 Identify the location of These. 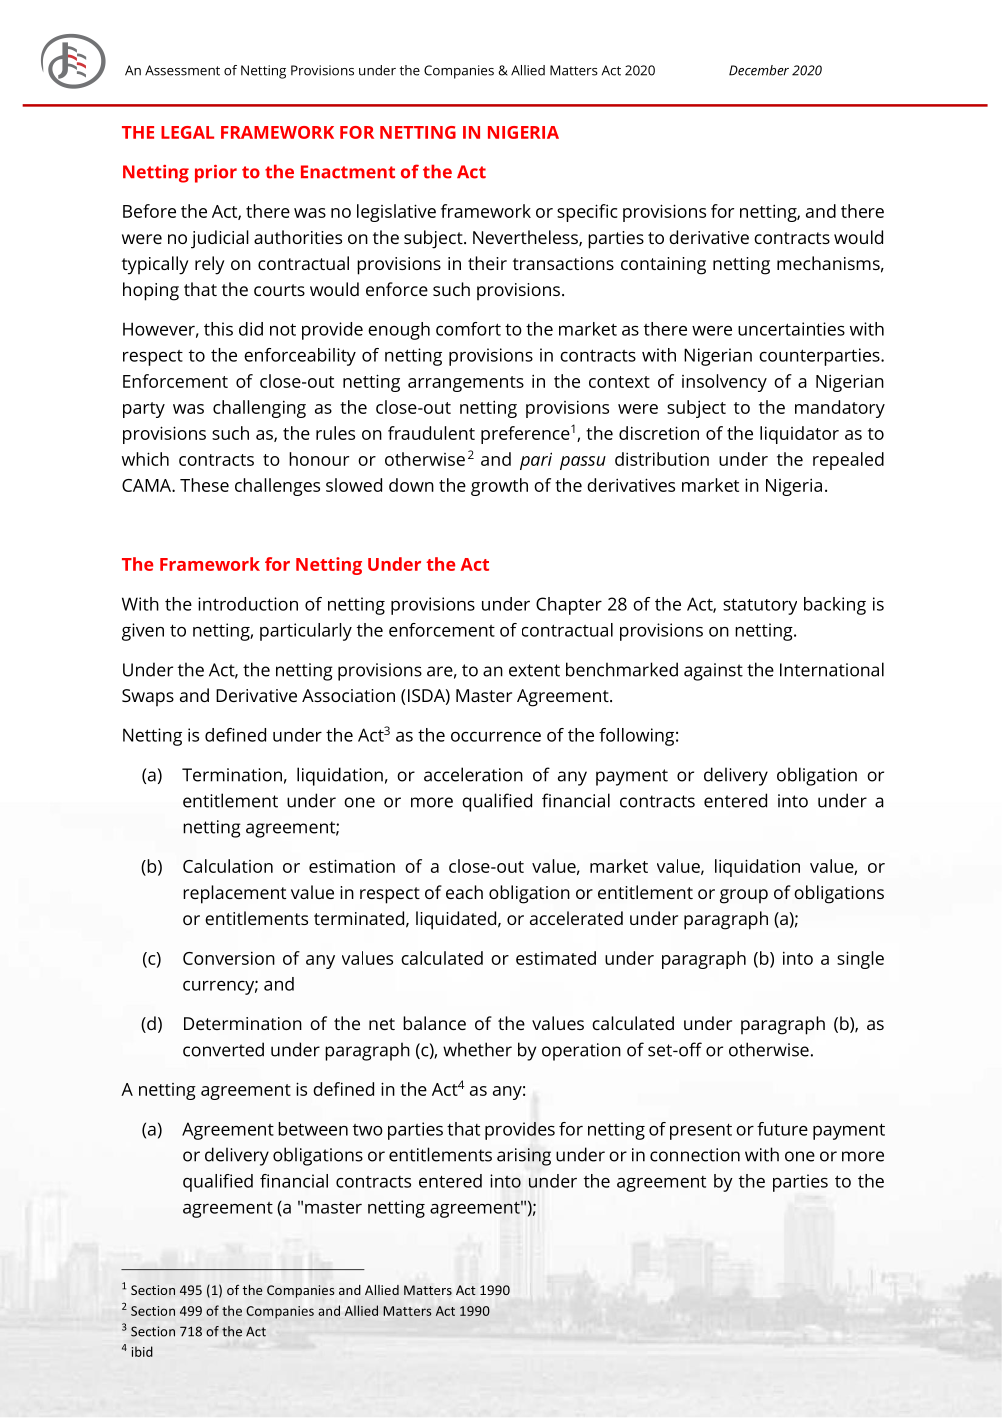
(204, 485).
